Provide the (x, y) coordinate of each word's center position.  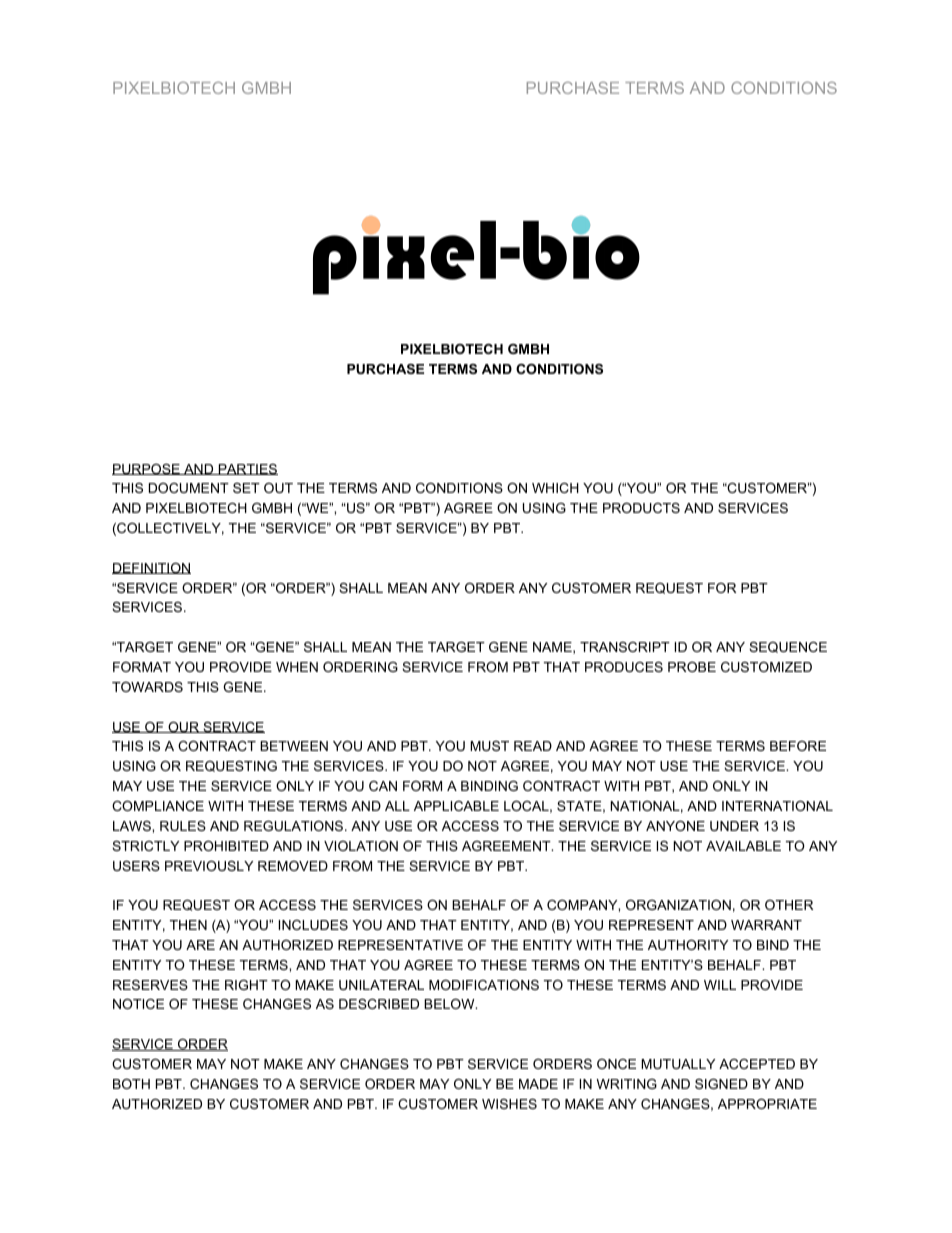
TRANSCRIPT (625, 647)
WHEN (297, 667)
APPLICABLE (456, 806)
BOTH (131, 1084)
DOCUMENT (189, 488)
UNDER (734, 826)
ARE (200, 945)
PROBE (692, 667)
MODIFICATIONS (484, 985)
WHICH (555, 488)
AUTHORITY (688, 945)
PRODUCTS (641, 508)
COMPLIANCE (158, 806)
